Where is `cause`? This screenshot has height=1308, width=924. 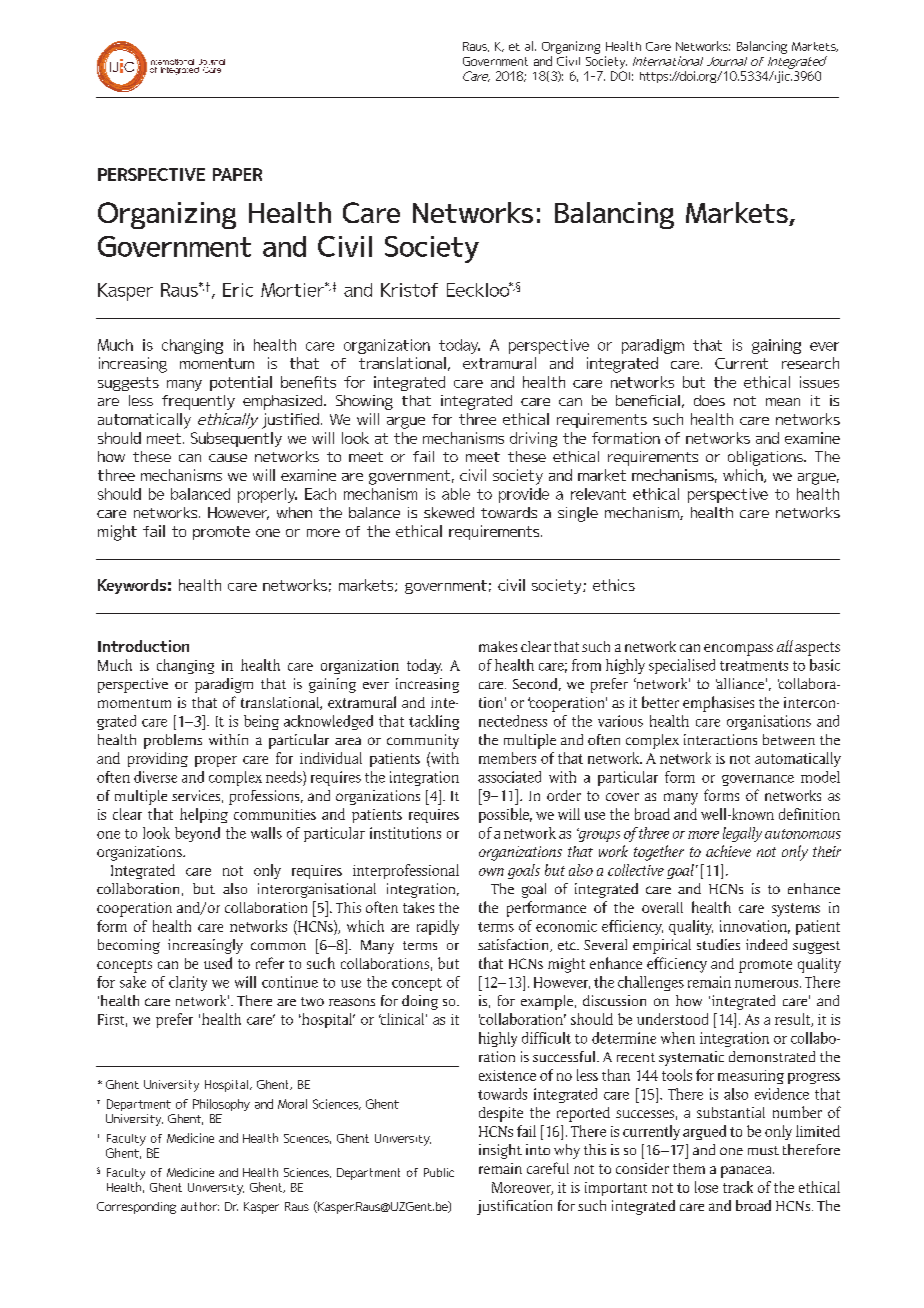
cause is located at coordinates (228, 458).
